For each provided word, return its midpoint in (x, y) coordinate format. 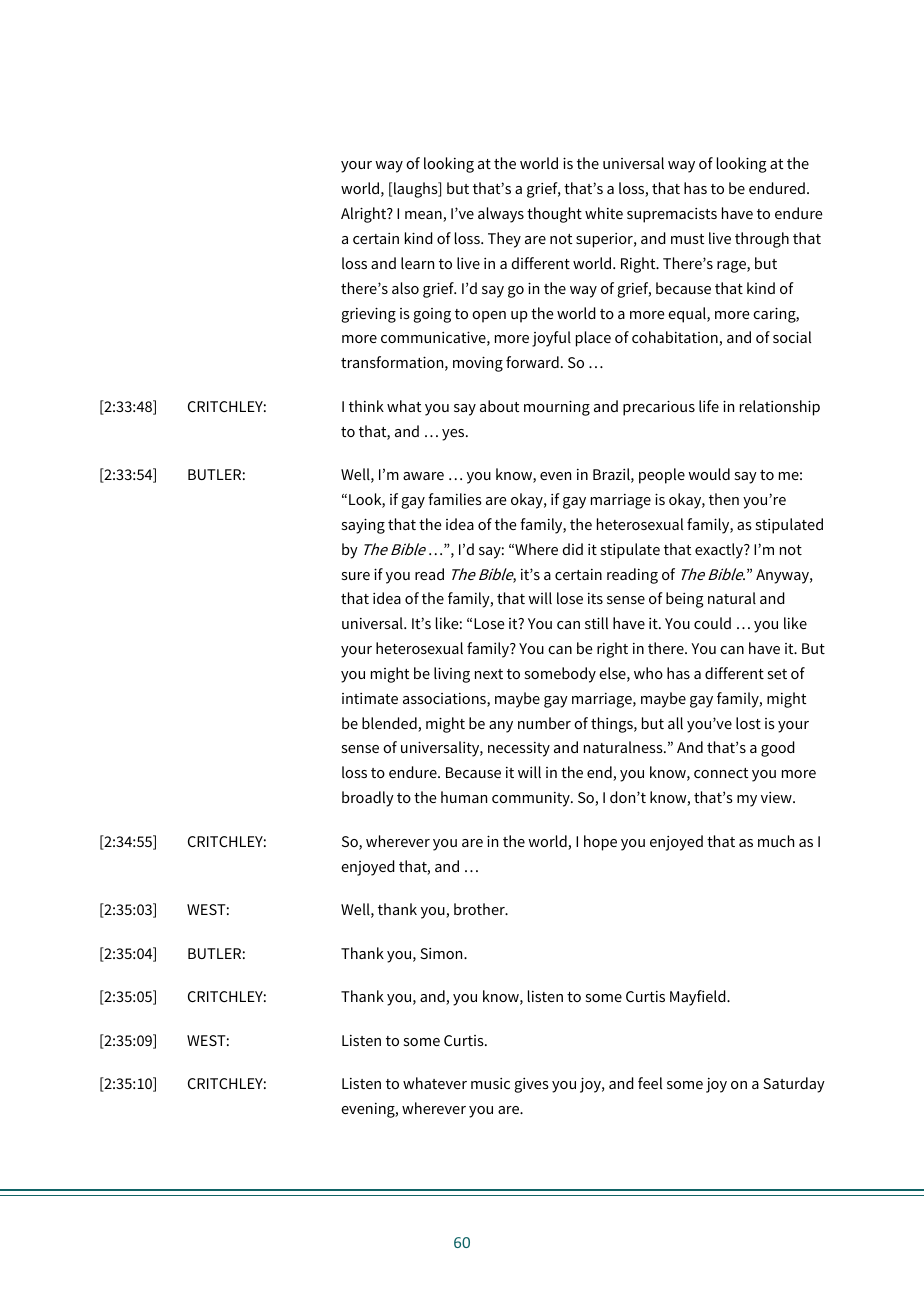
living (452, 675)
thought (554, 215)
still (596, 623)
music (490, 1083)
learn (417, 263)
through (762, 240)
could (712, 623)
